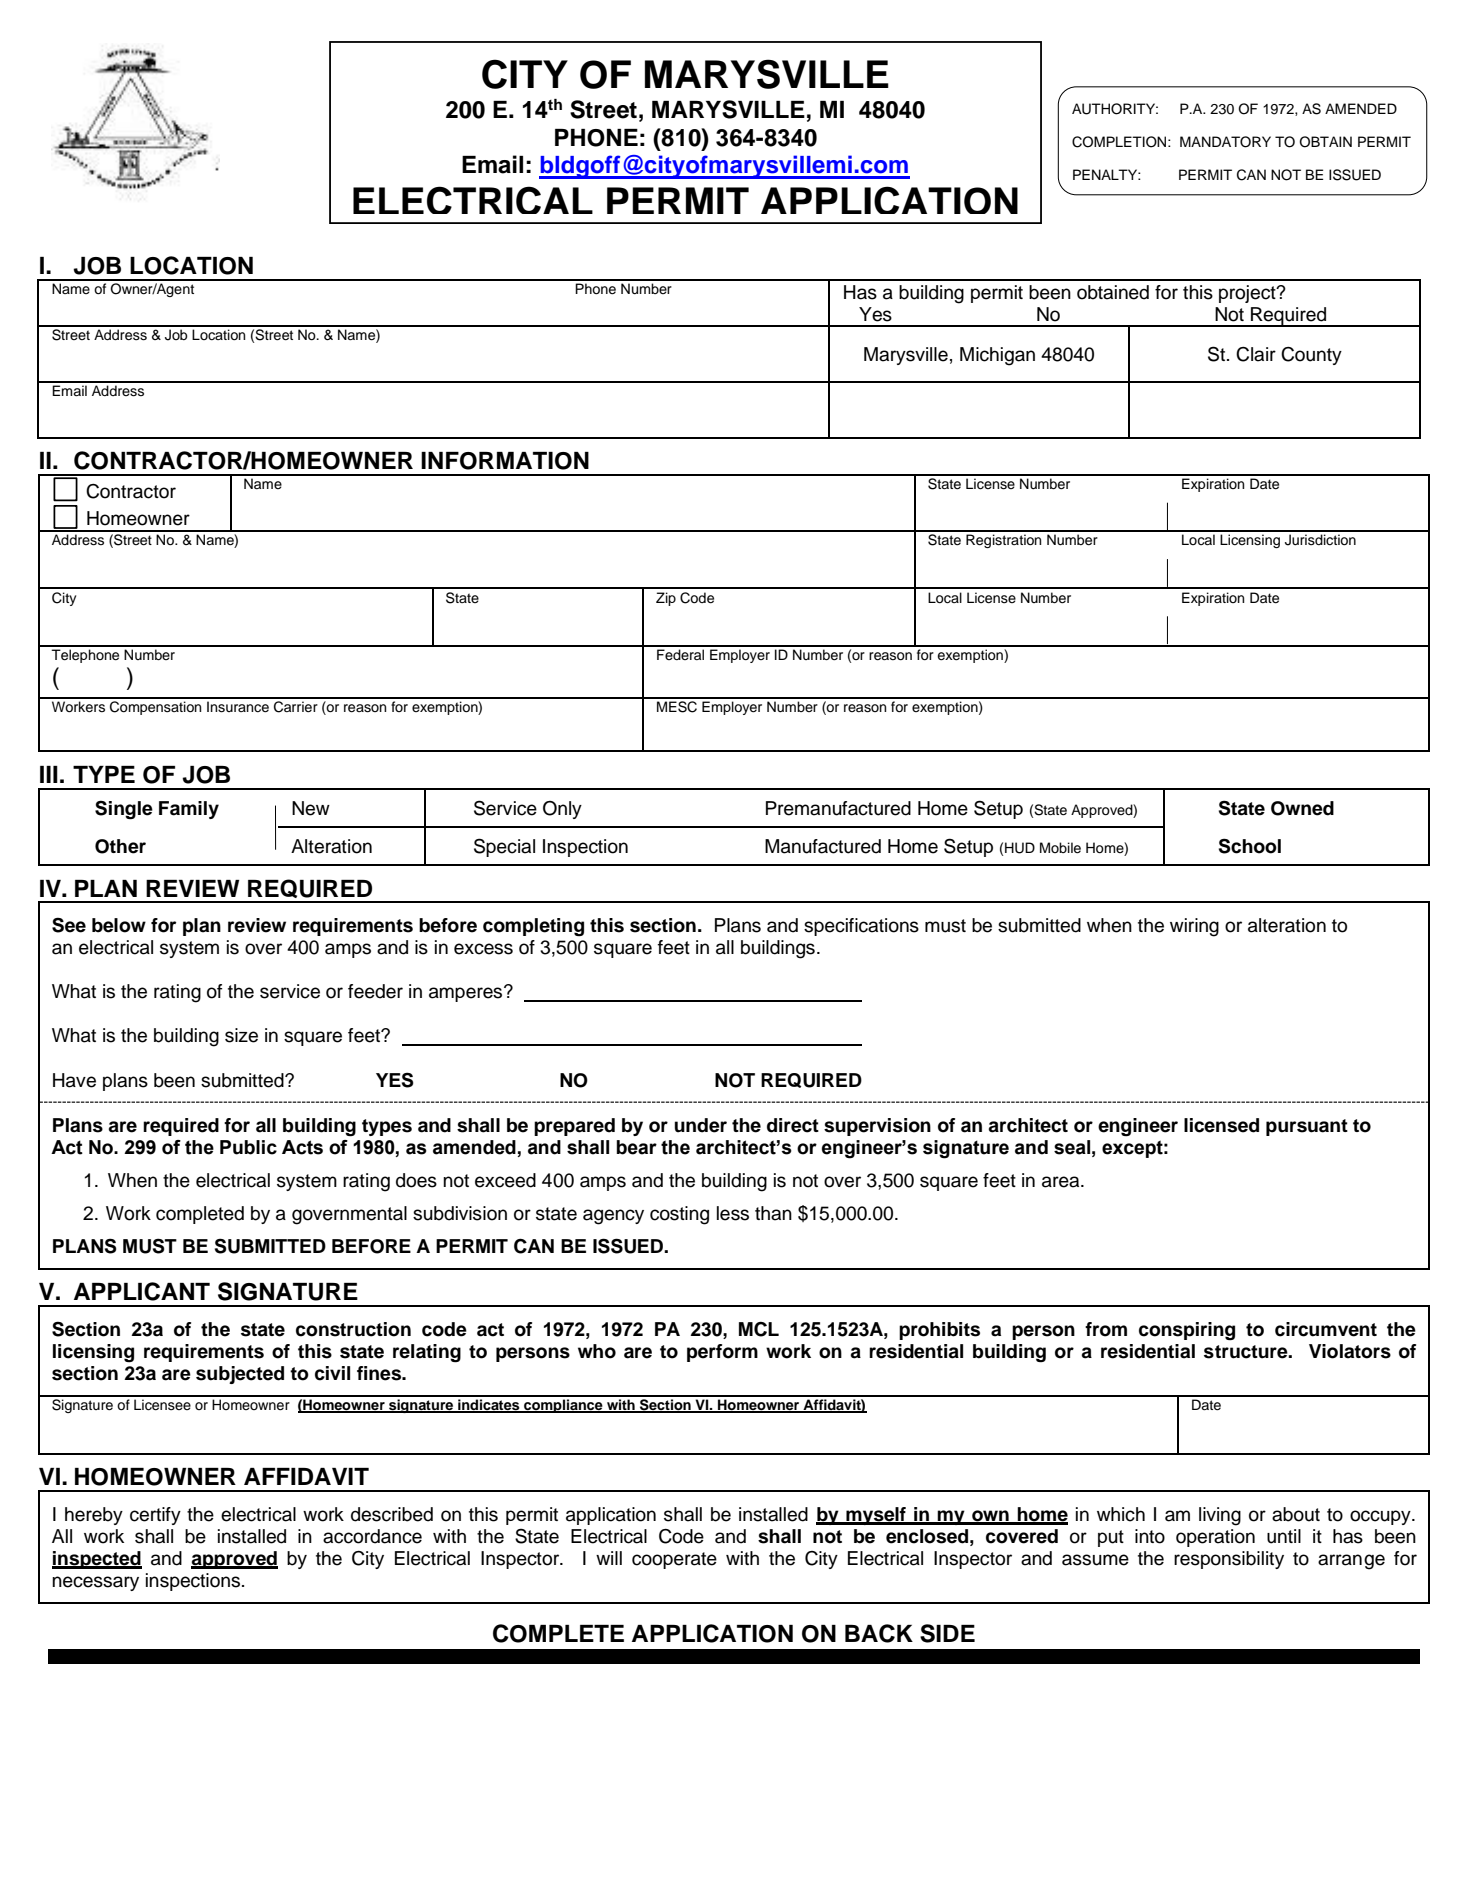 The image size is (1468, 1900). Describe the element at coordinates (733, 1213) in the page. I see `less` at that location.
